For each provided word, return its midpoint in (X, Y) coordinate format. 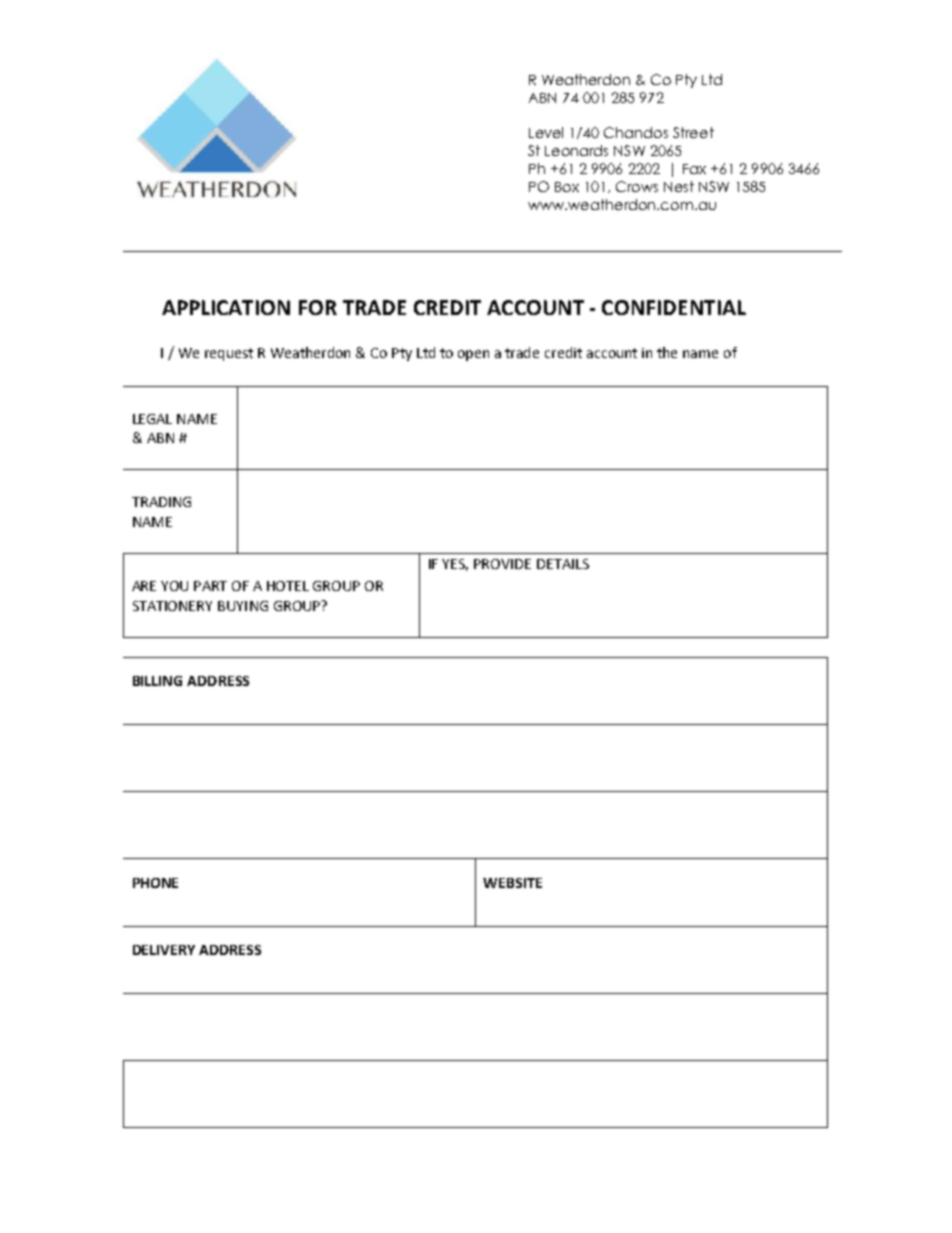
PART (210, 586)
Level (546, 132)
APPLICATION (226, 307)
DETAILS (563, 564)
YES (455, 565)
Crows (637, 186)
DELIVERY (164, 950)
